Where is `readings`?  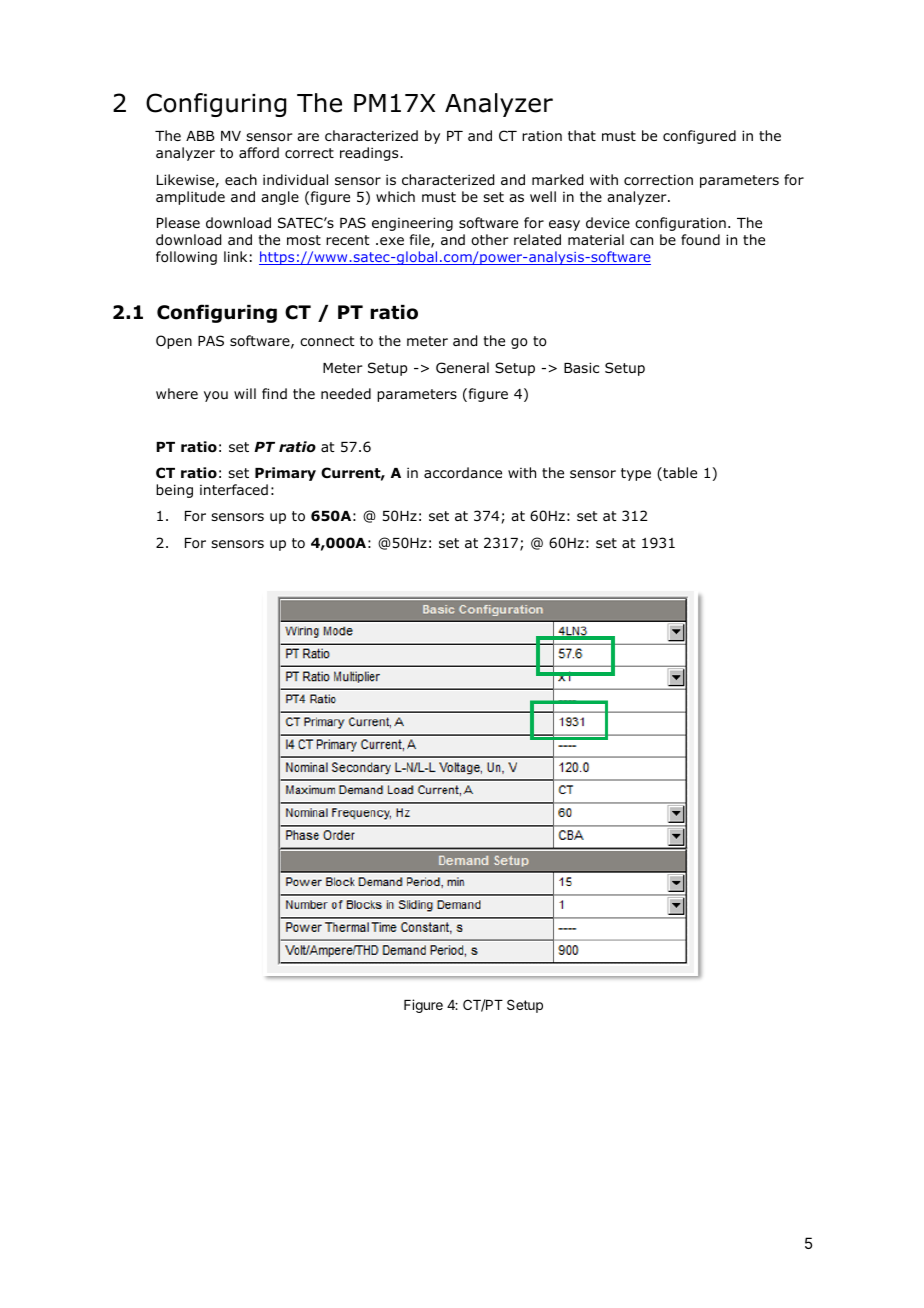
readings is located at coordinates (370, 154).
